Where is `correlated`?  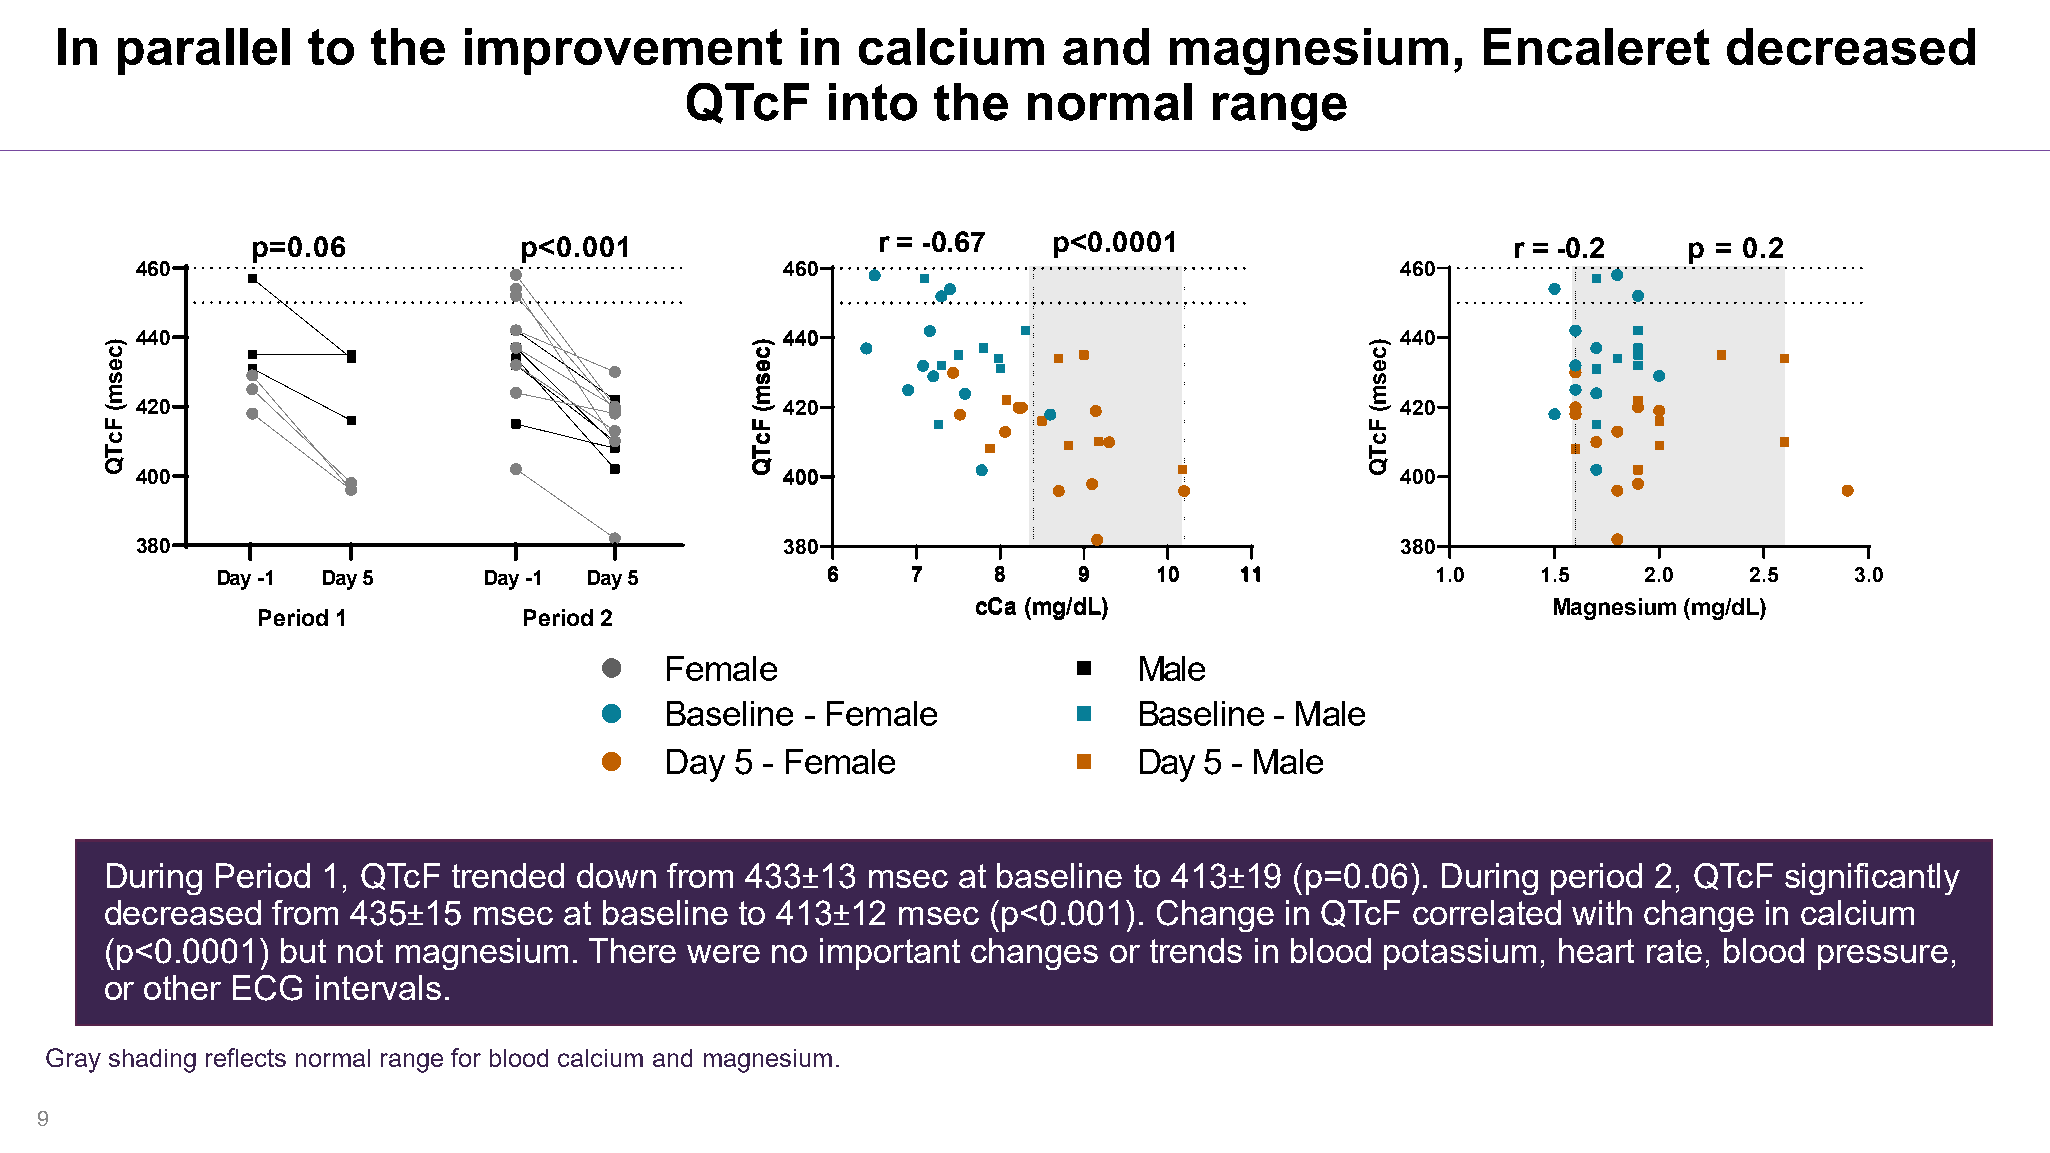
correlated is located at coordinates (1487, 912).
